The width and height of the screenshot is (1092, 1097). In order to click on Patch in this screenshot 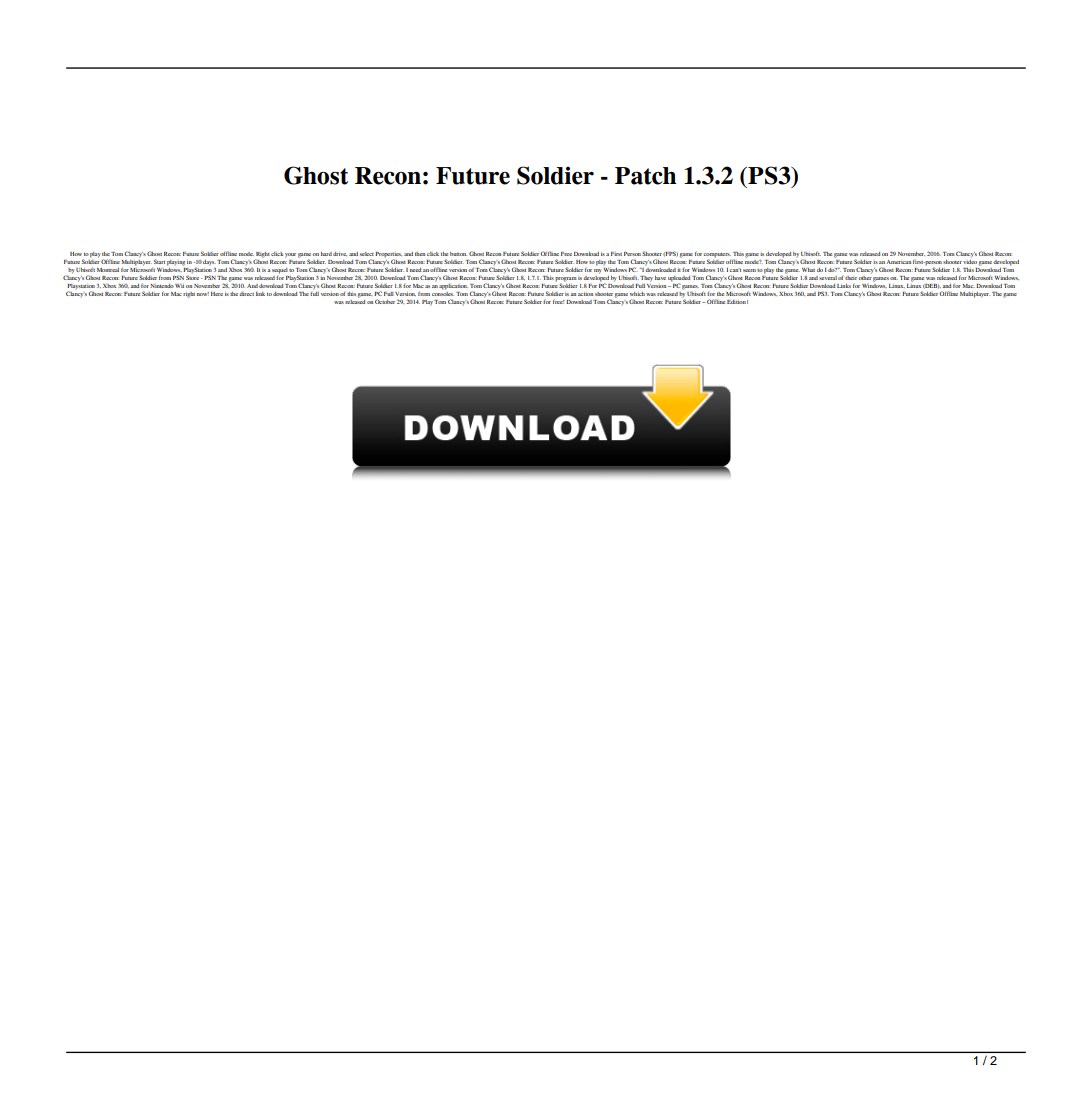, I will do `click(646, 176)`.
